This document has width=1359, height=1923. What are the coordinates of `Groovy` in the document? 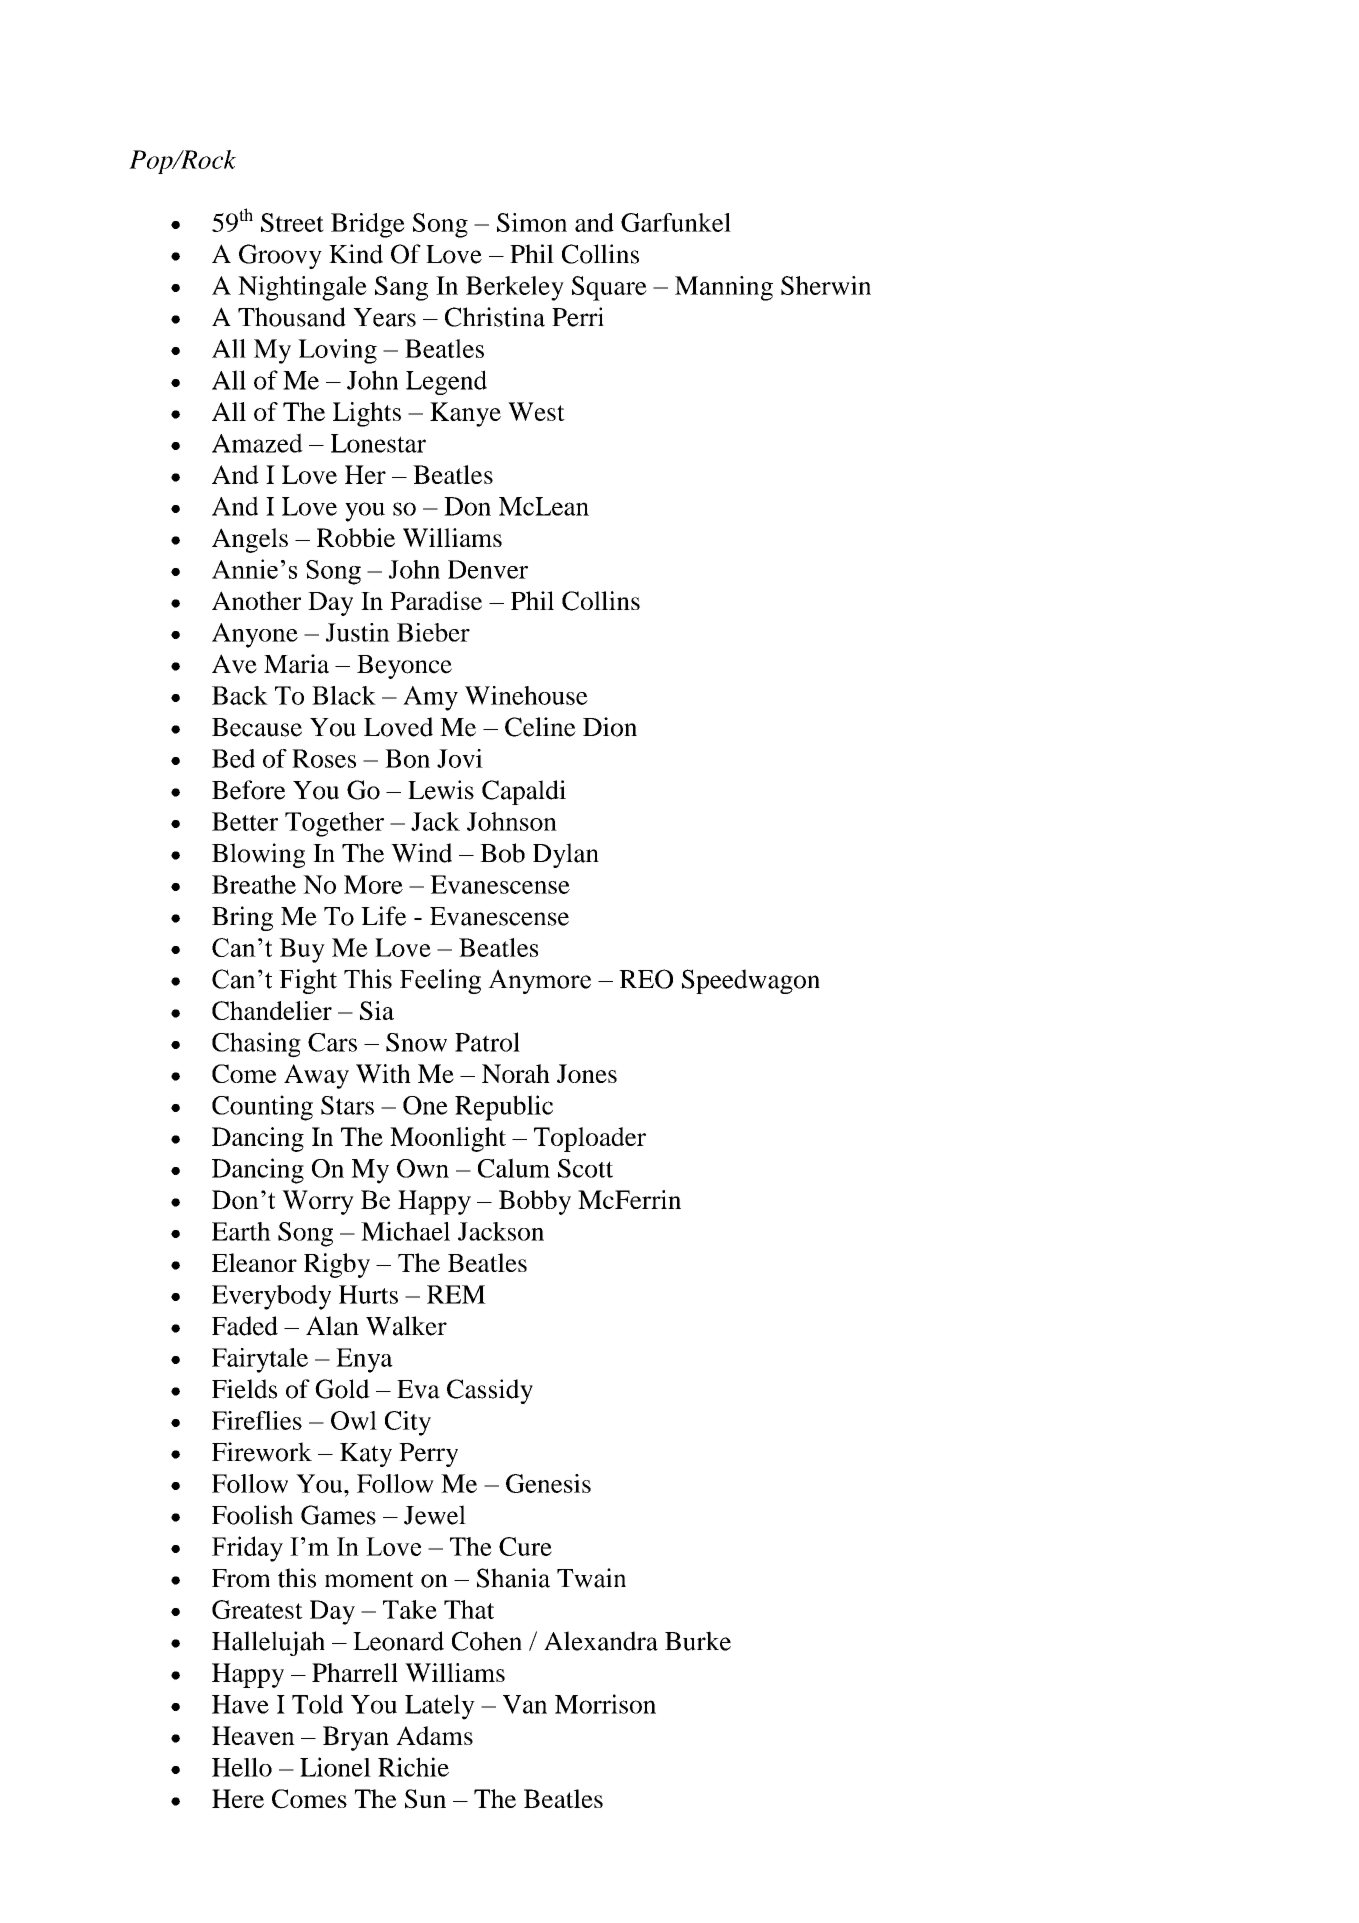 It's located at (280, 256).
